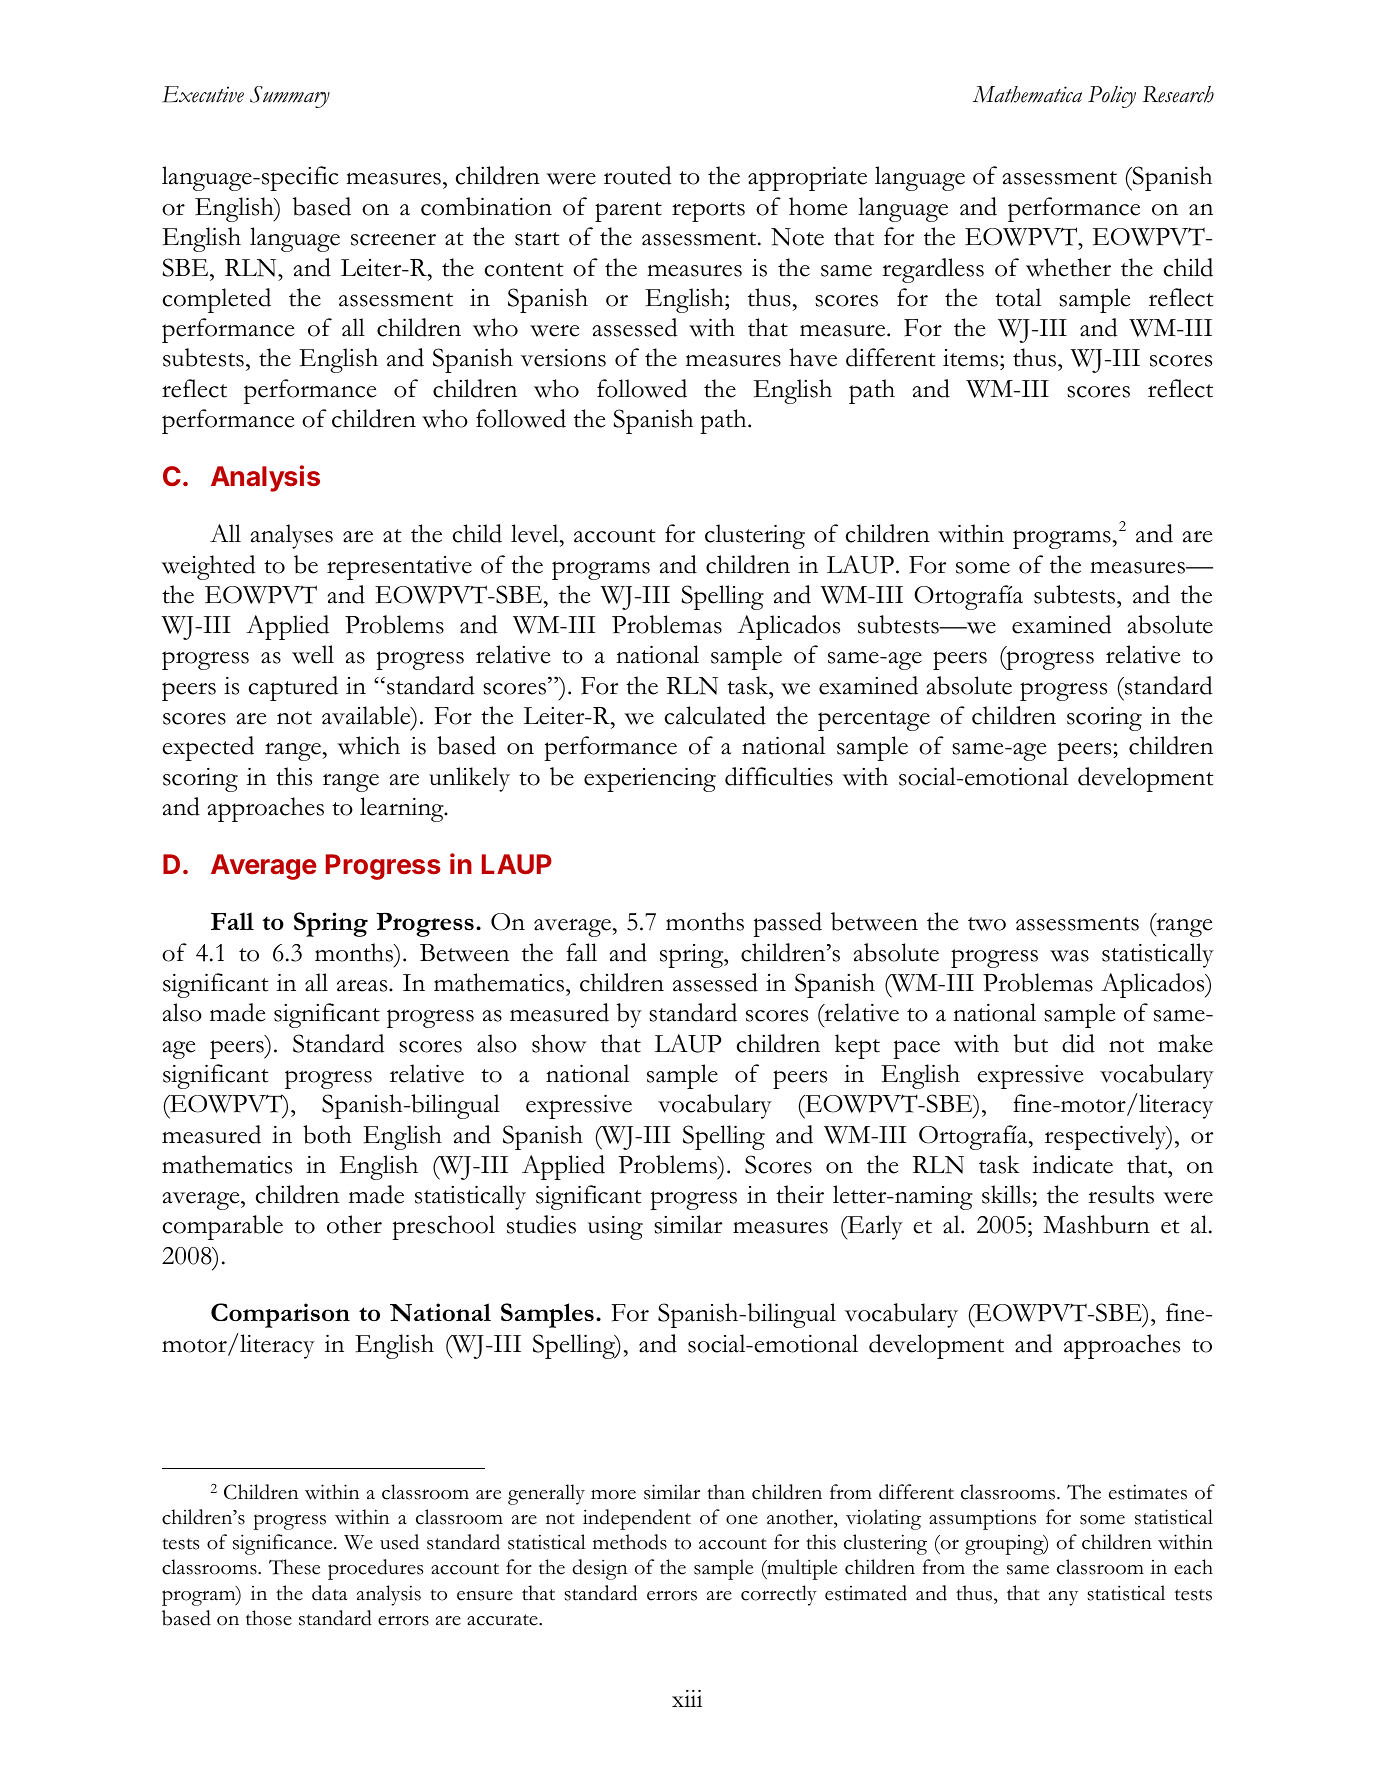 This screenshot has width=1375, height=1779. Describe the element at coordinates (269, 1618) in the screenshot. I see `those` at that location.
